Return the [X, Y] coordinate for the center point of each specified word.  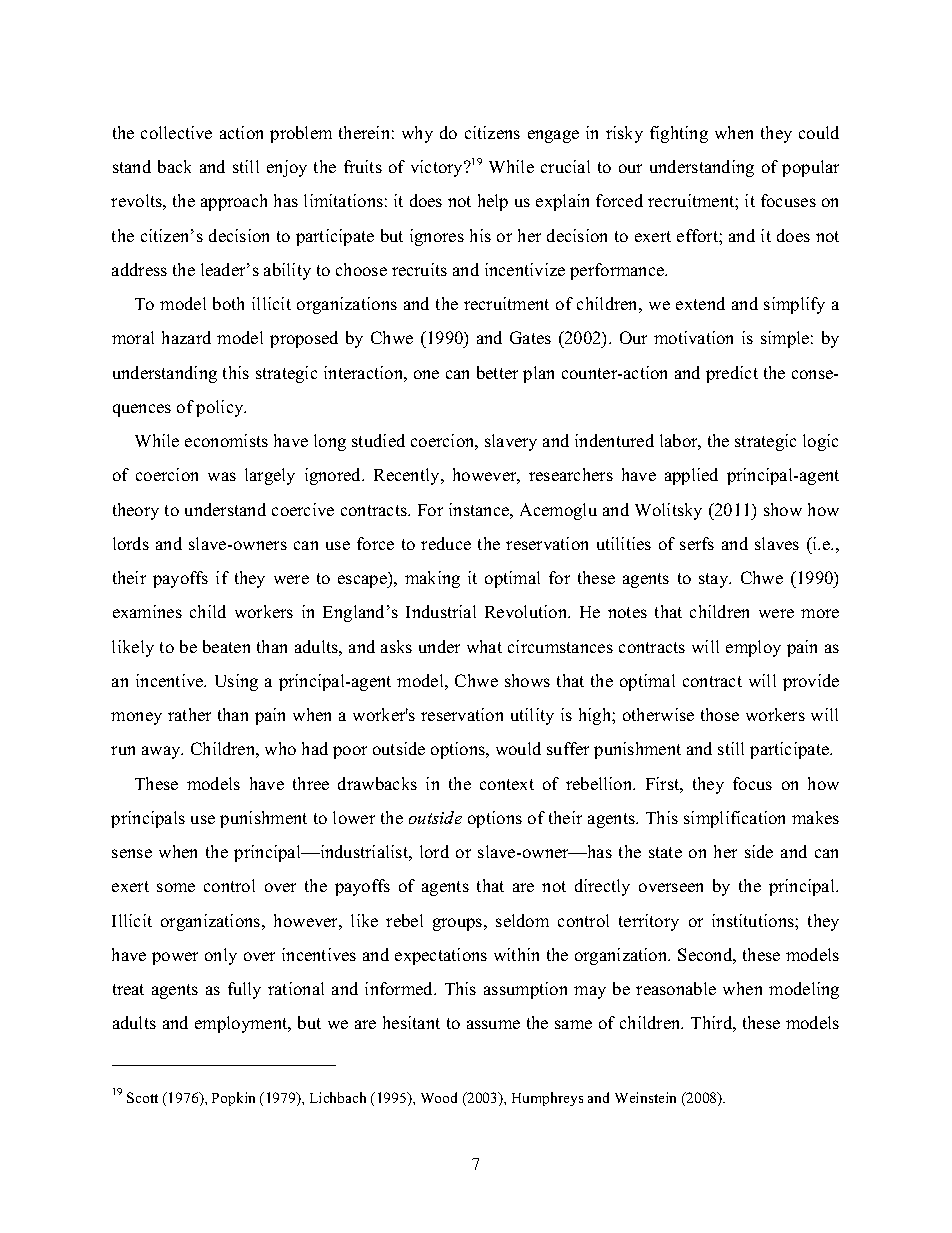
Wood [439, 1097]
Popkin [233, 1099]
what [484, 646]
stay [715, 580]
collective [176, 132]
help [493, 202]
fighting [679, 134]
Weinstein [645, 1097]
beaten [226, 646]
